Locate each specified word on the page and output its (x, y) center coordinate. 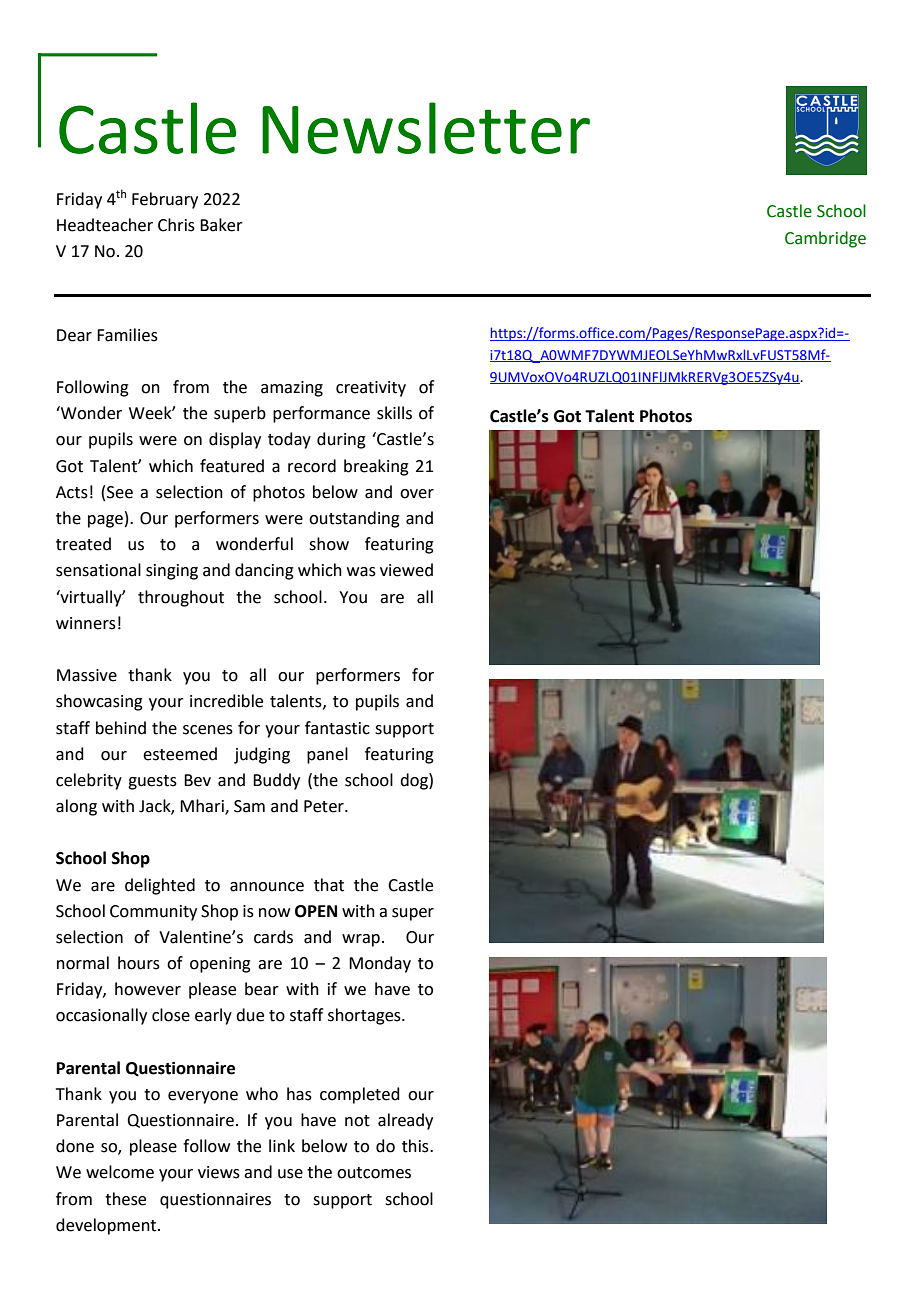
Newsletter (426, 128)
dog (415, 781)
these (125, 1199)
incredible (226, 701)
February (165, 200)
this (416, 1146)
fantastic (337, 728)
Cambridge (825, 239)
